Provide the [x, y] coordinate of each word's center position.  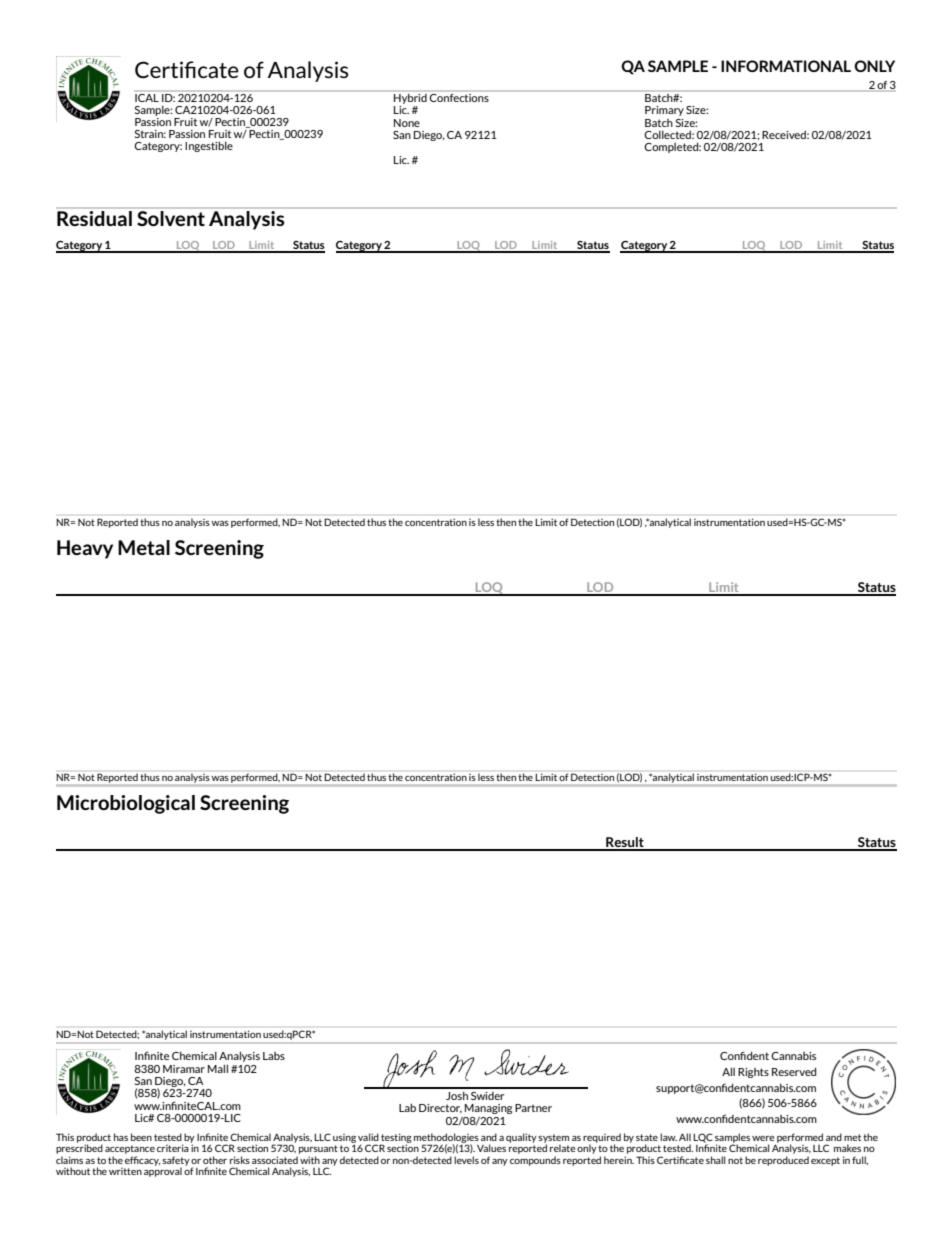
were [763, 1138]
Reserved [794, 1071]
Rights [753, 1073]
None [407, 123]
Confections [459, 96]
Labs [274, 1056]
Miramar [184, 1069]
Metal [144, 547]
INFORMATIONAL [786, 66]
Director [440, 1109]
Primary [664, 111]
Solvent [171, 218]
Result [625, 843]
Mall [218, 1068]
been [141, 1137]
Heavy [85, 549]
